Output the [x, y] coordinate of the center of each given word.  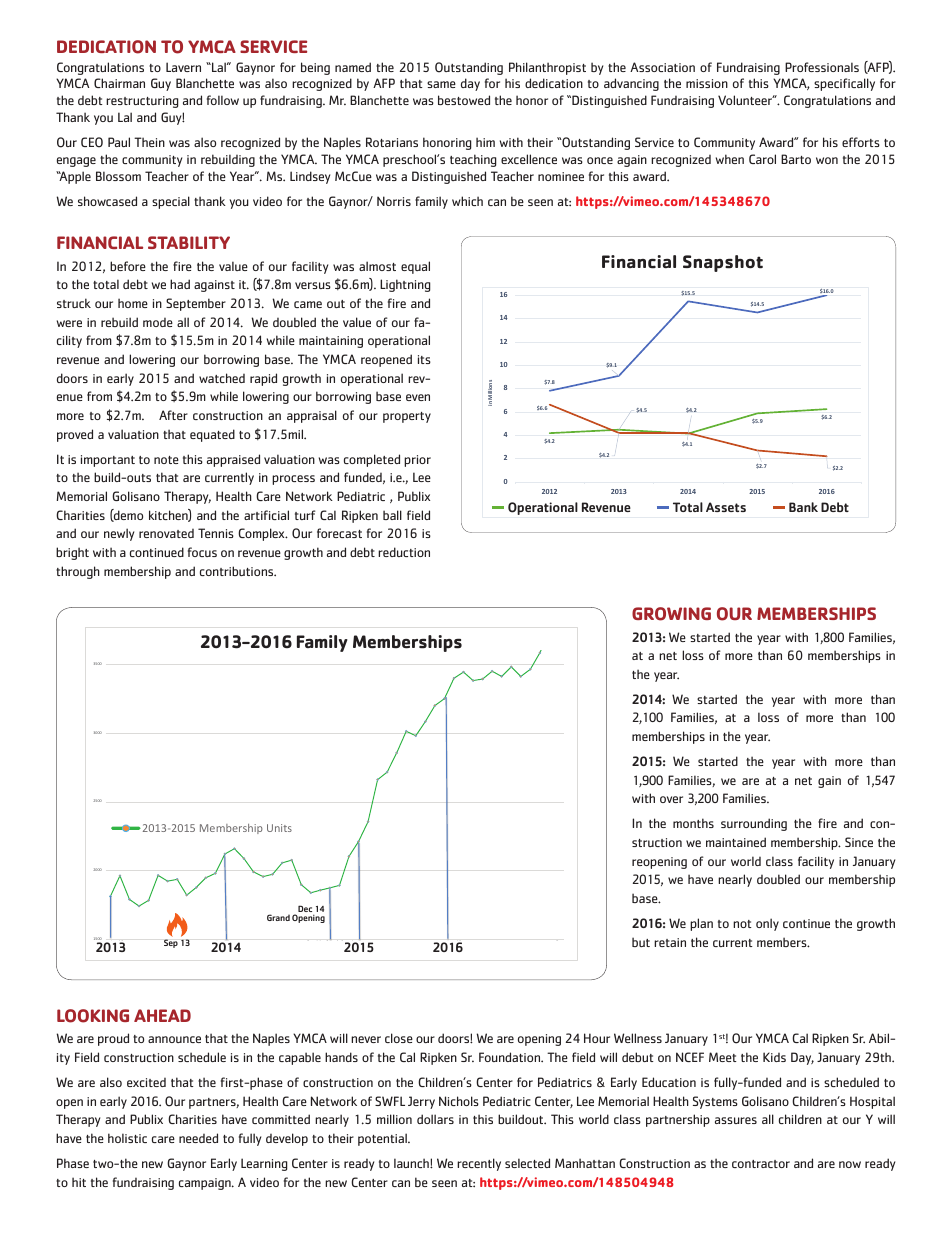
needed [198, 1138]
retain [670, 942]
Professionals [822, 67]
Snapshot [723, 263]
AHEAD [162, 1015]
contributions [238, 571]
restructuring [142, 102]
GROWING [671, 614]
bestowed [464, 100]
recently [479, 1164]
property [407, 417]
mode [158, 322]
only [767, 924]
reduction [404, 552]
